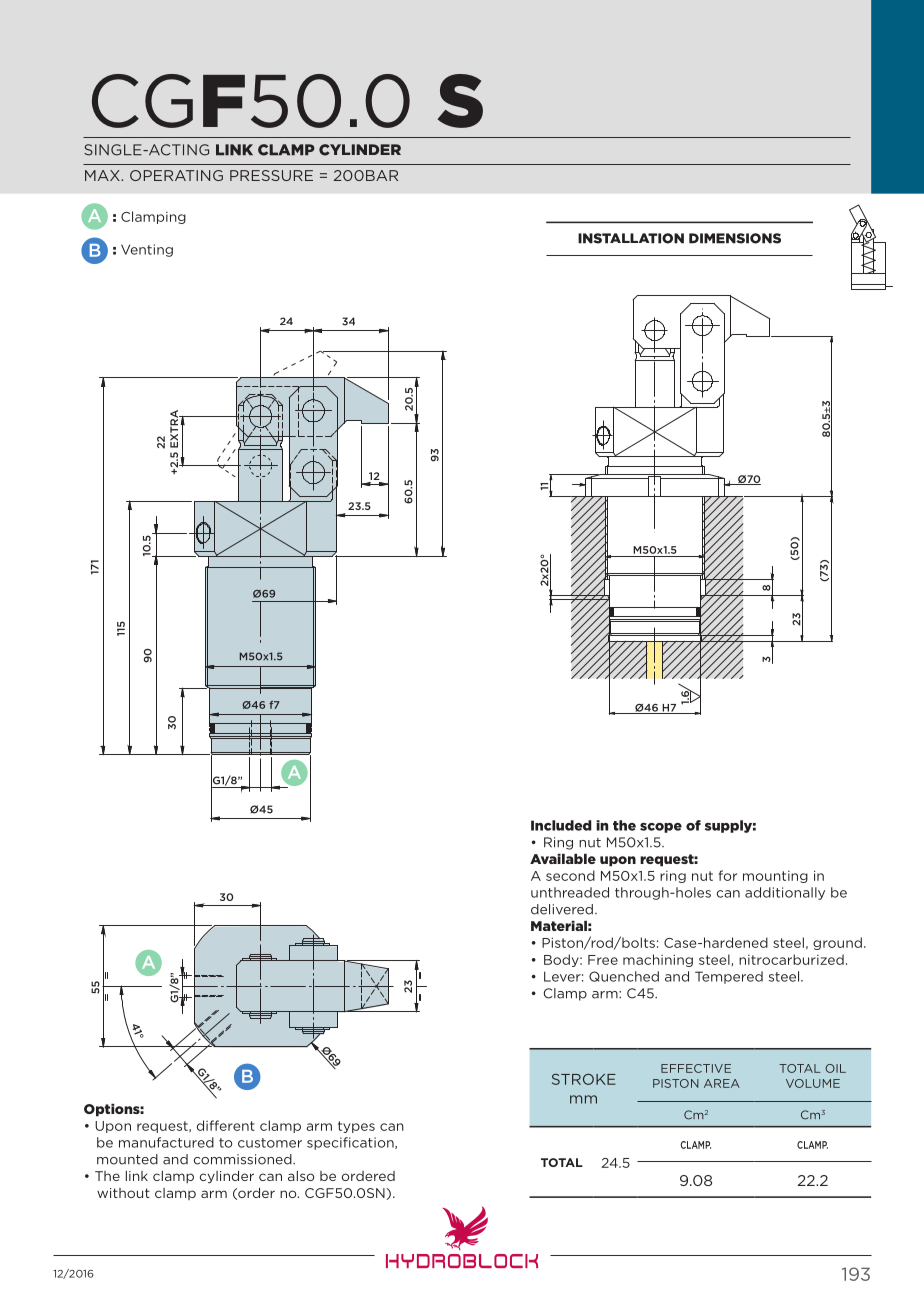 The height and width of the screenshot is (1308, 924). I want to click on specification, so click(351, 1143).
